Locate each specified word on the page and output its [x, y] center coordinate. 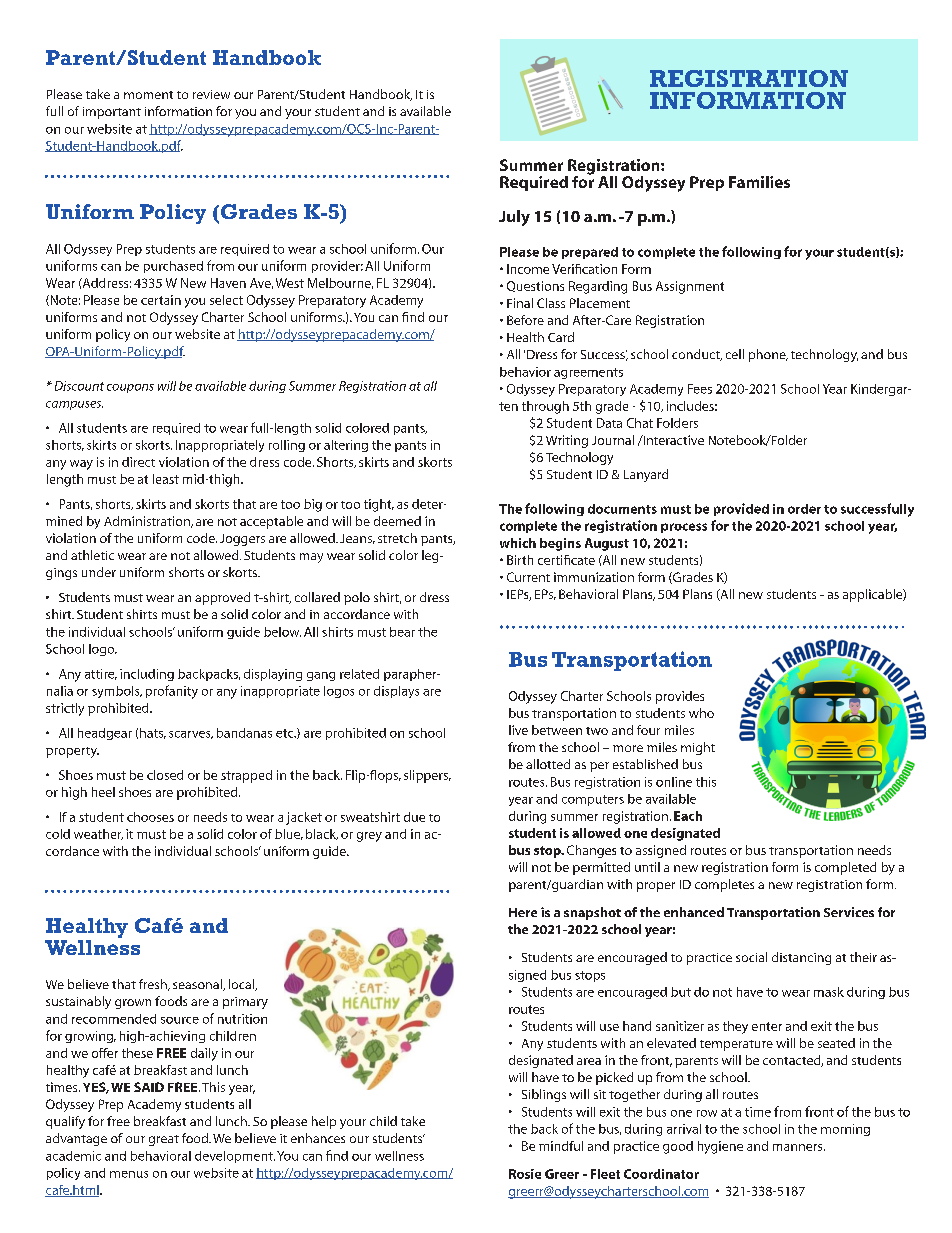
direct [138, 462]
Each [688, 816]
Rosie [525, 1174]
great [164, 1140]
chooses [150, 817]
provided [741, 509]
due [414, 817]
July [514, 218]
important [112, 113]
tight [379, 505]
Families [759, 182]
